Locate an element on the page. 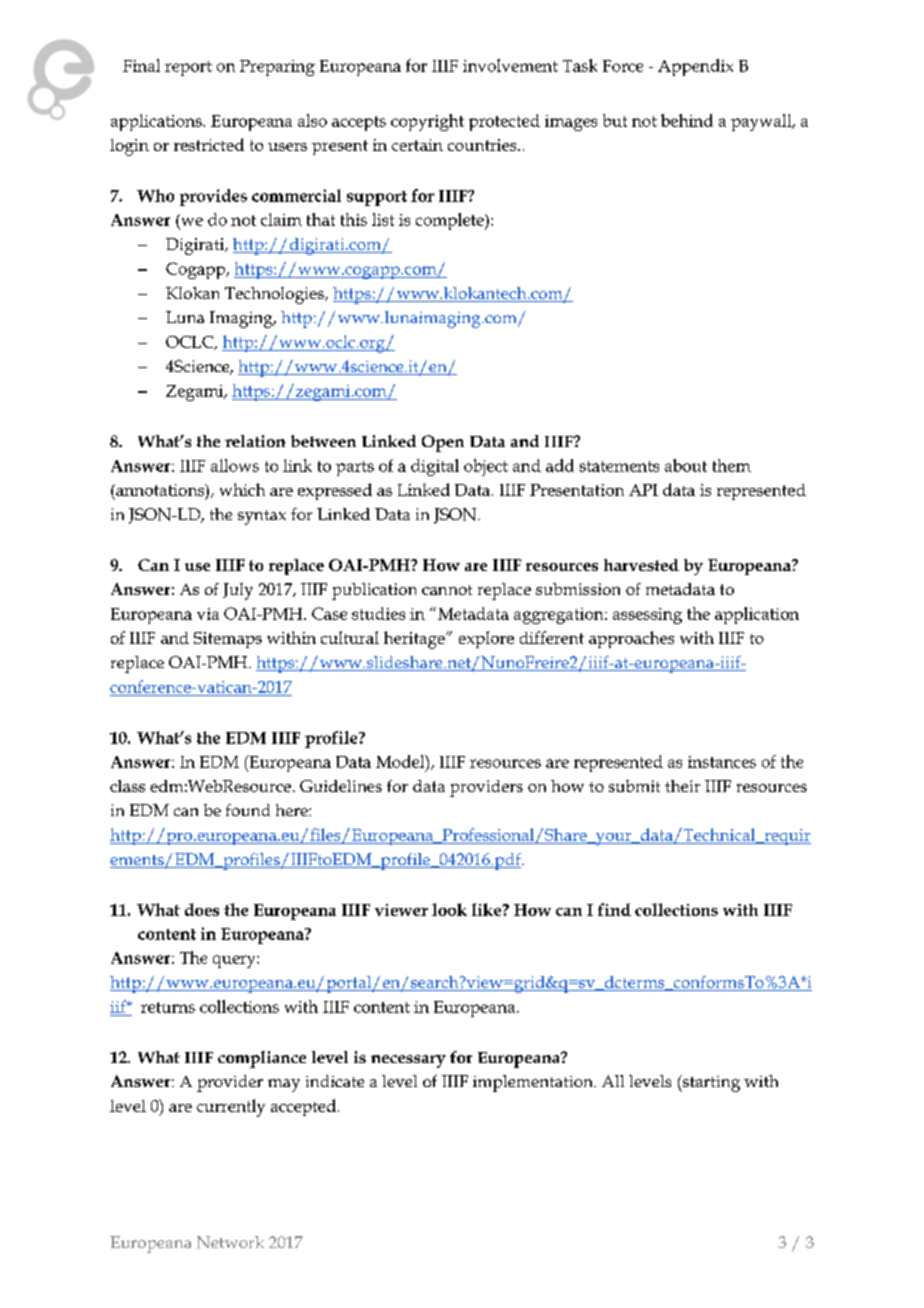  heritage is located at coordinates (415, 640).
